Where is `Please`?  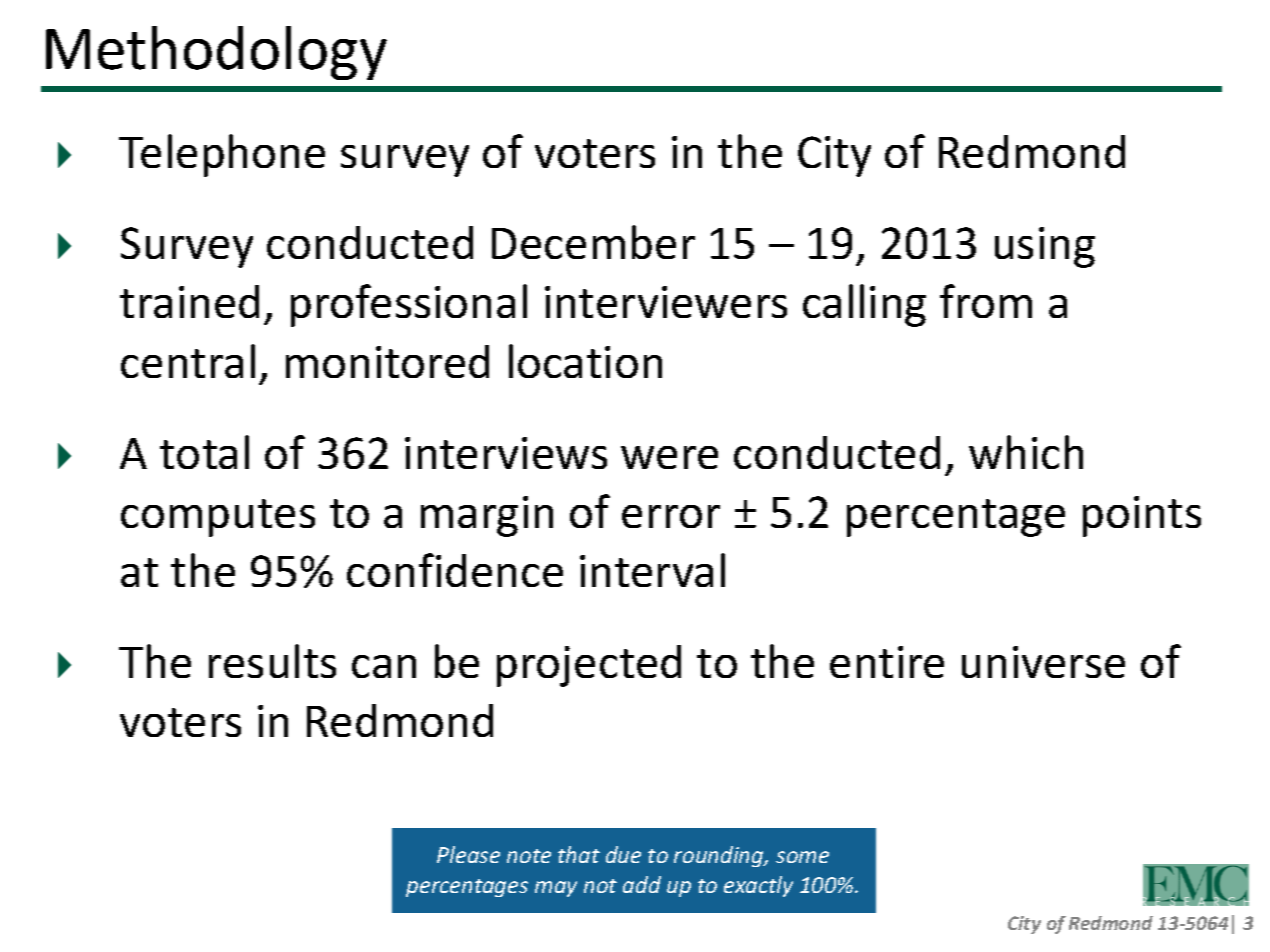
Please is located at coordinates (468, 854).
